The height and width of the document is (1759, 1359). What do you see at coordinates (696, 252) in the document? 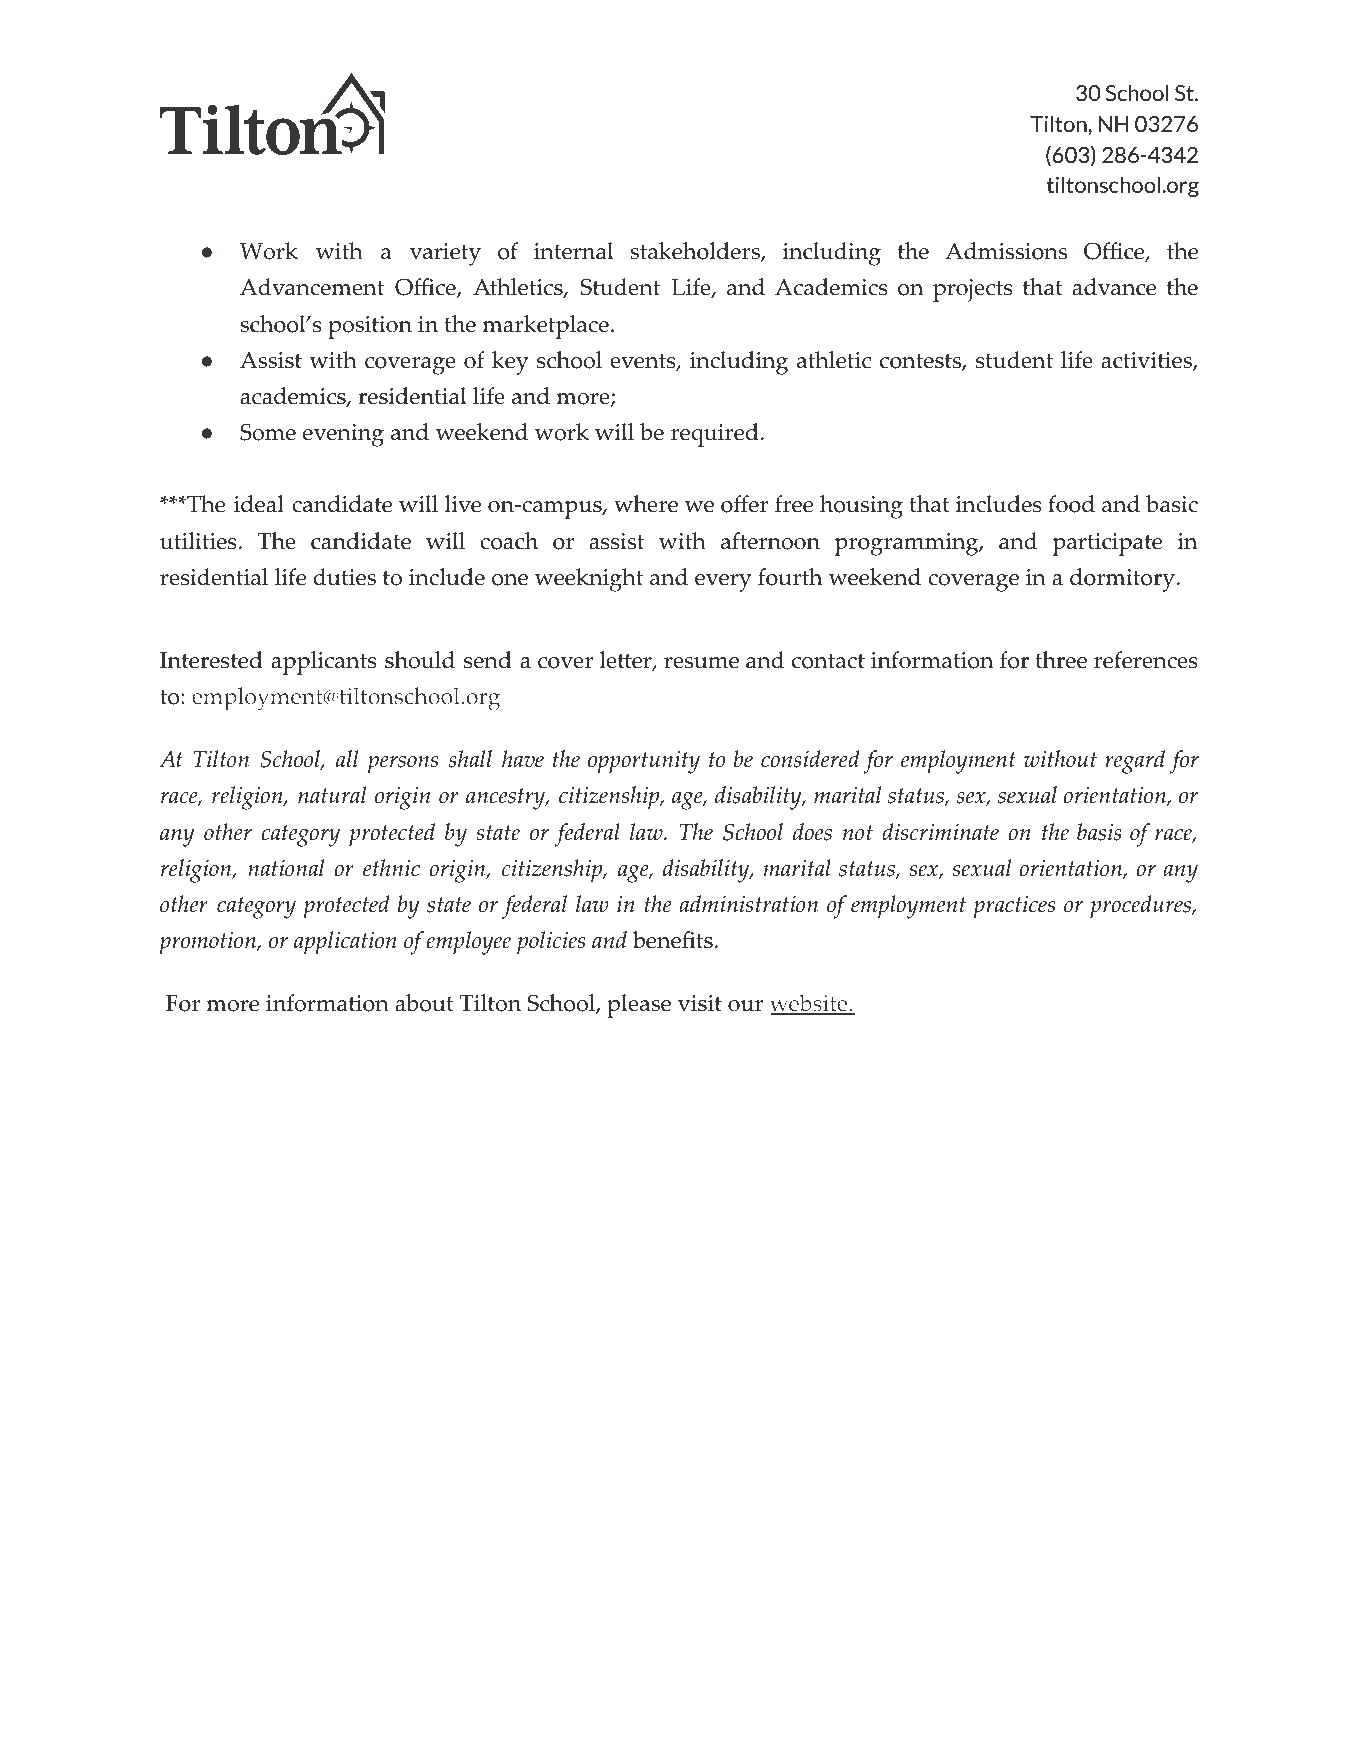
I see `stakeholders` at bounding box center [696, 252].
